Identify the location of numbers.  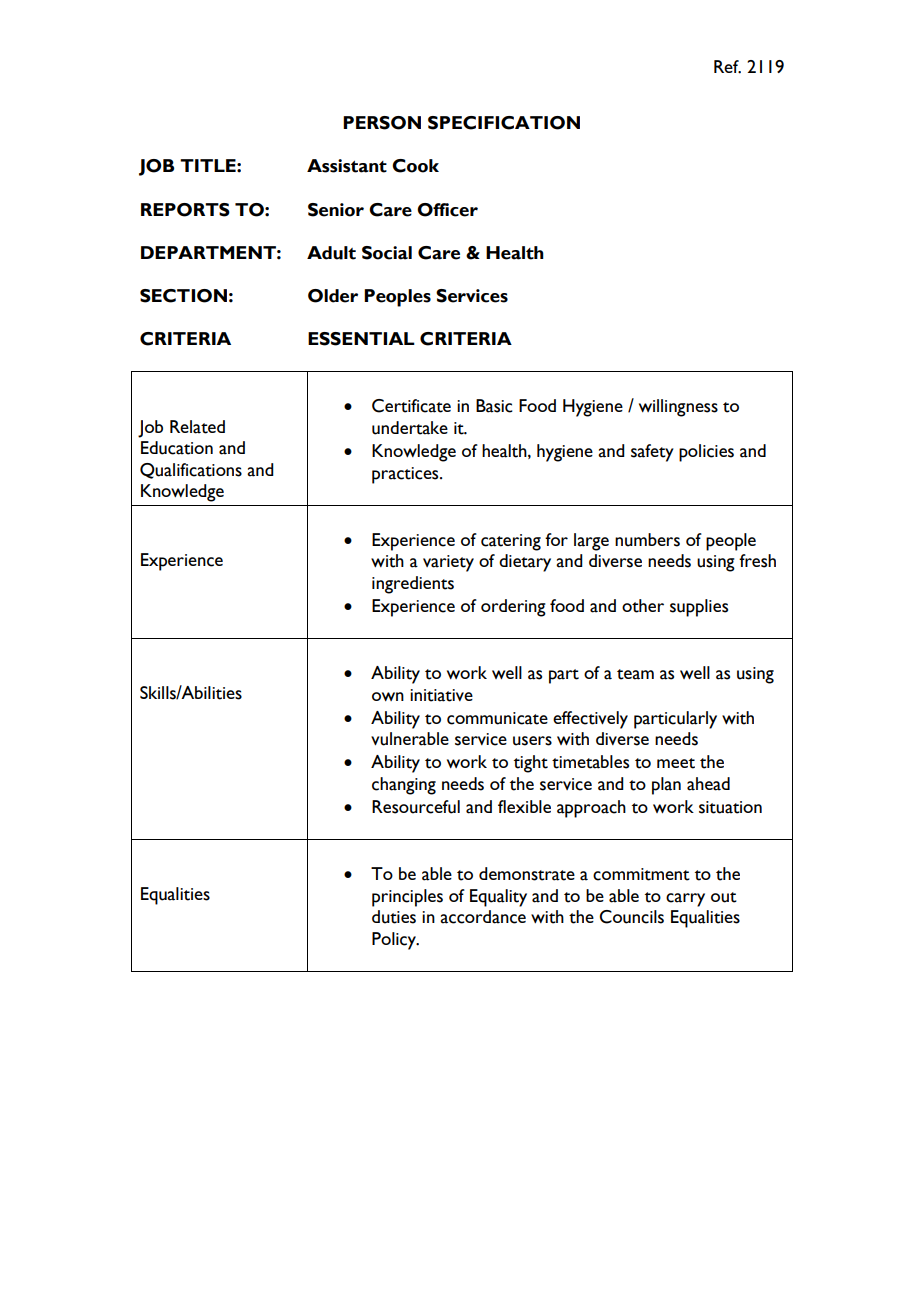
(647, 540).
